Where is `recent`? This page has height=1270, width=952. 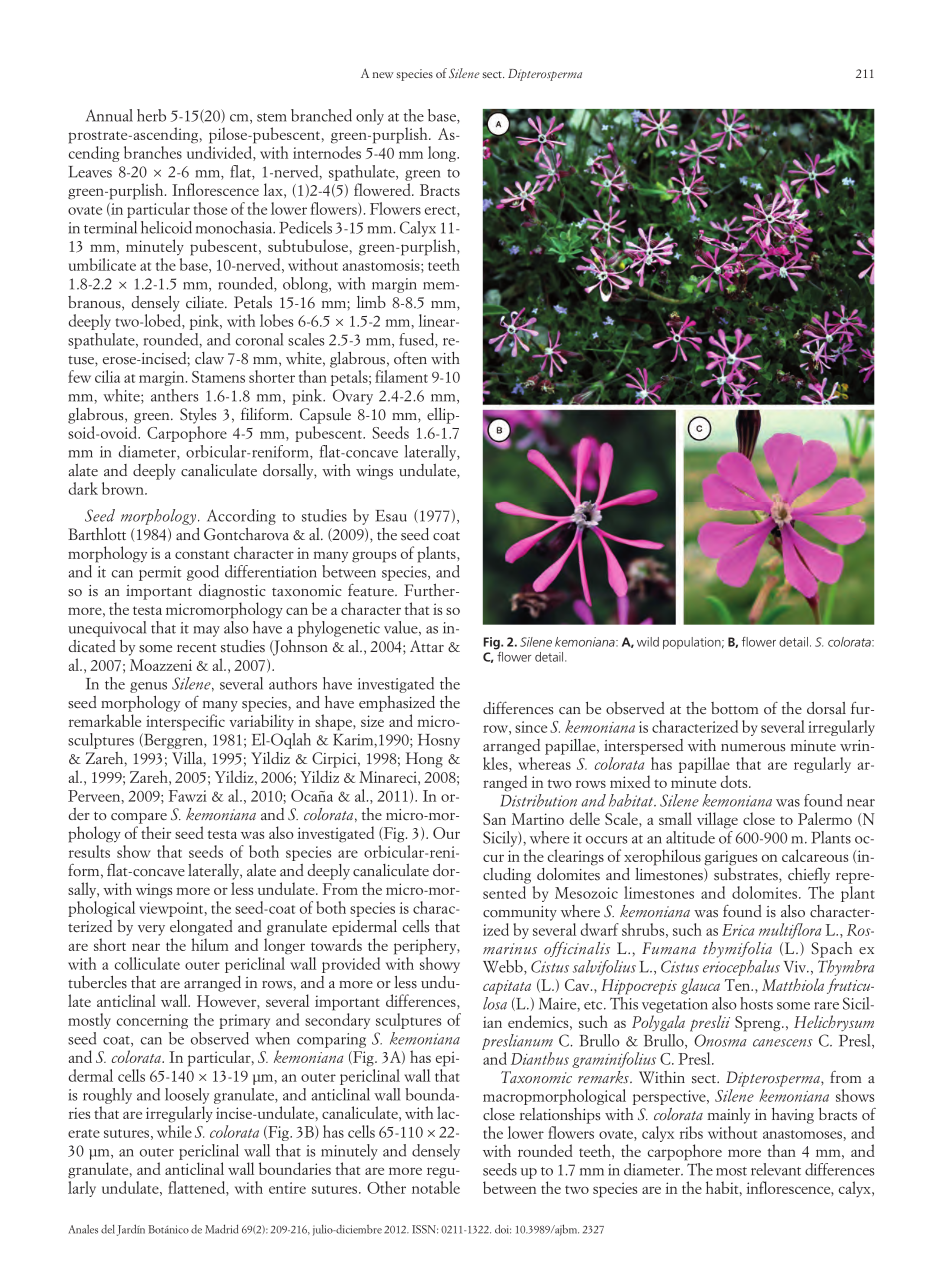
recent is located at coordinates (196, 648).
